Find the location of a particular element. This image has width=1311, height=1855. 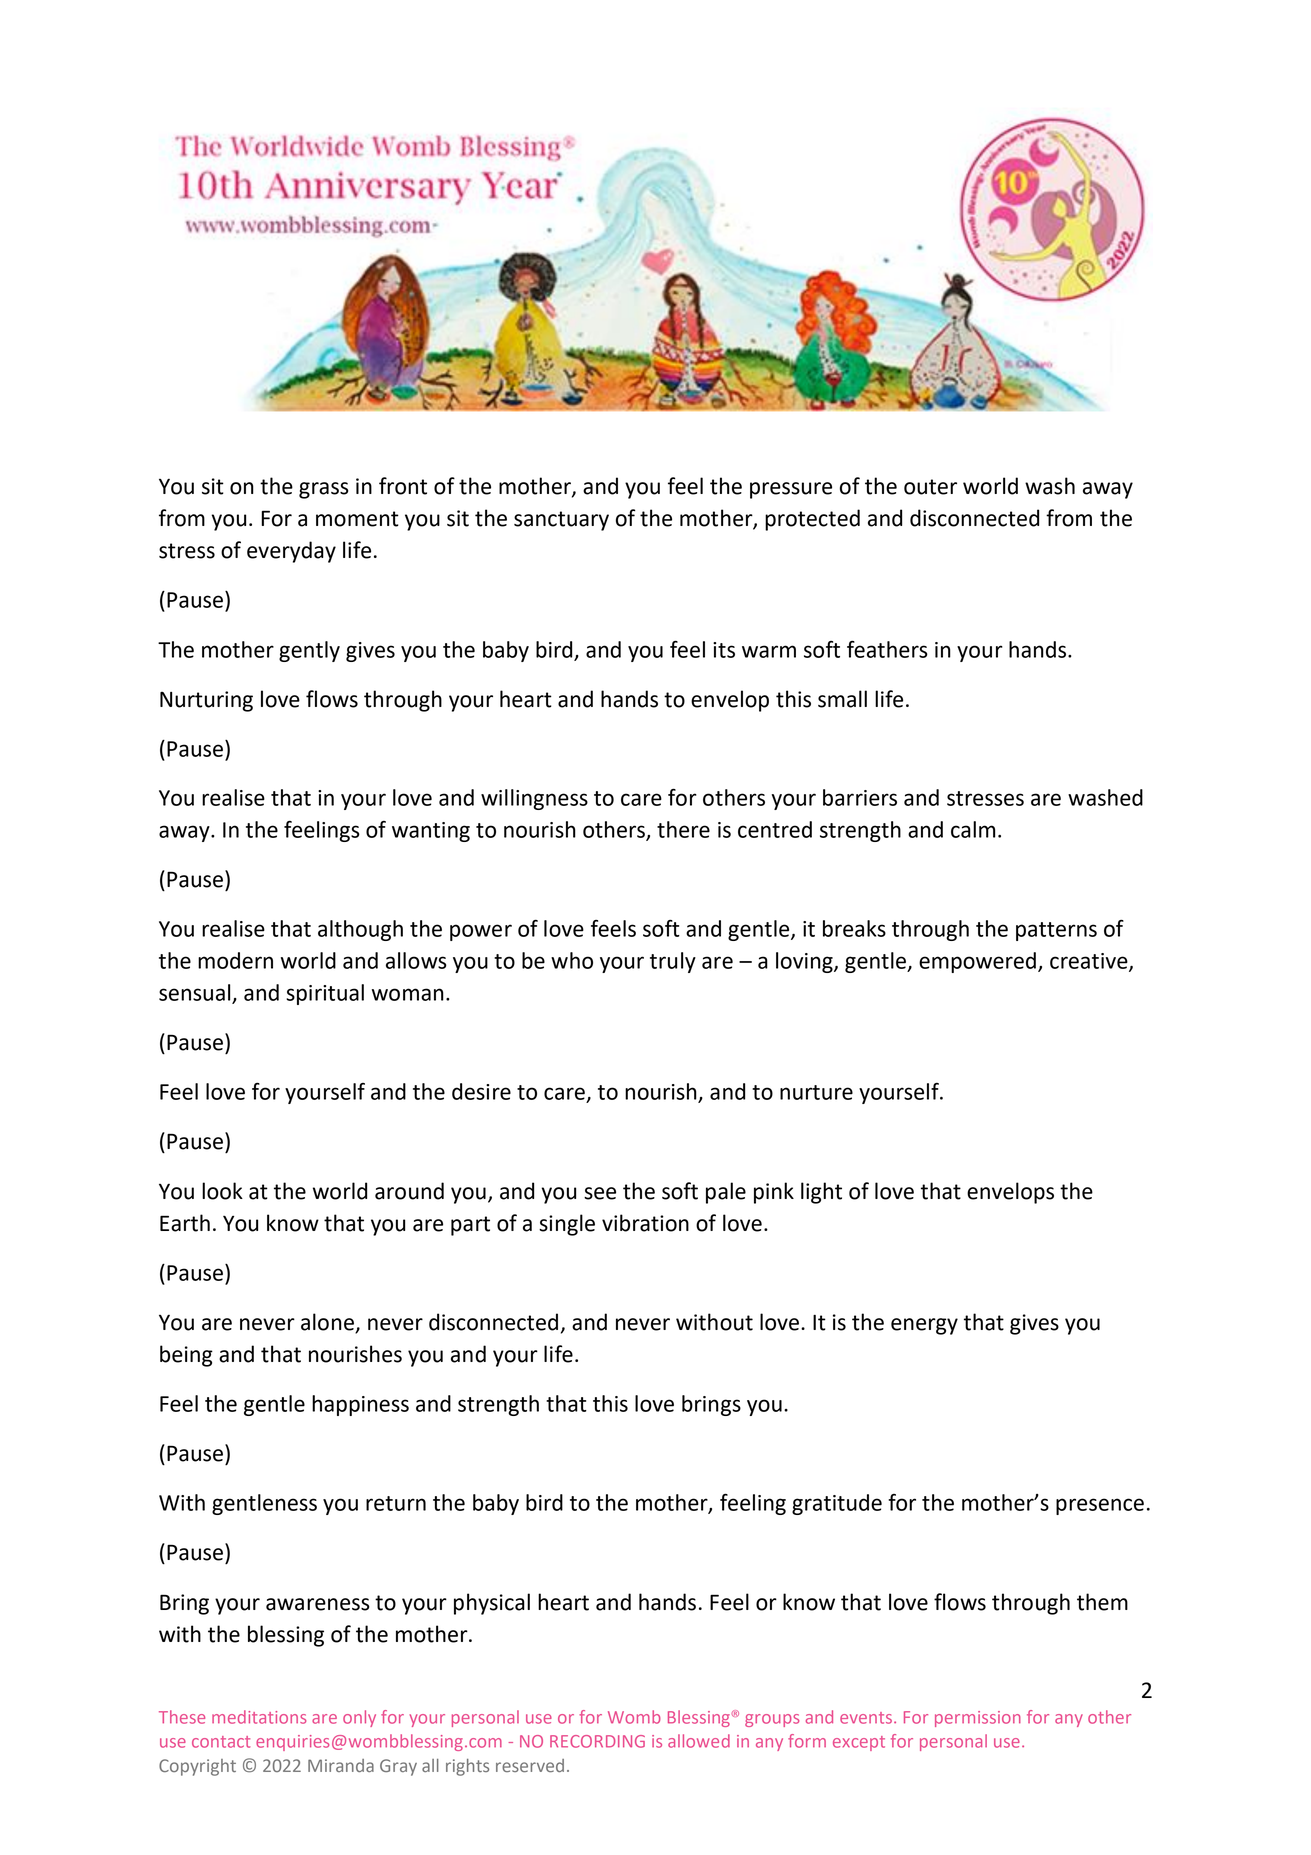

energy is located at coordinates (924, 1326).
